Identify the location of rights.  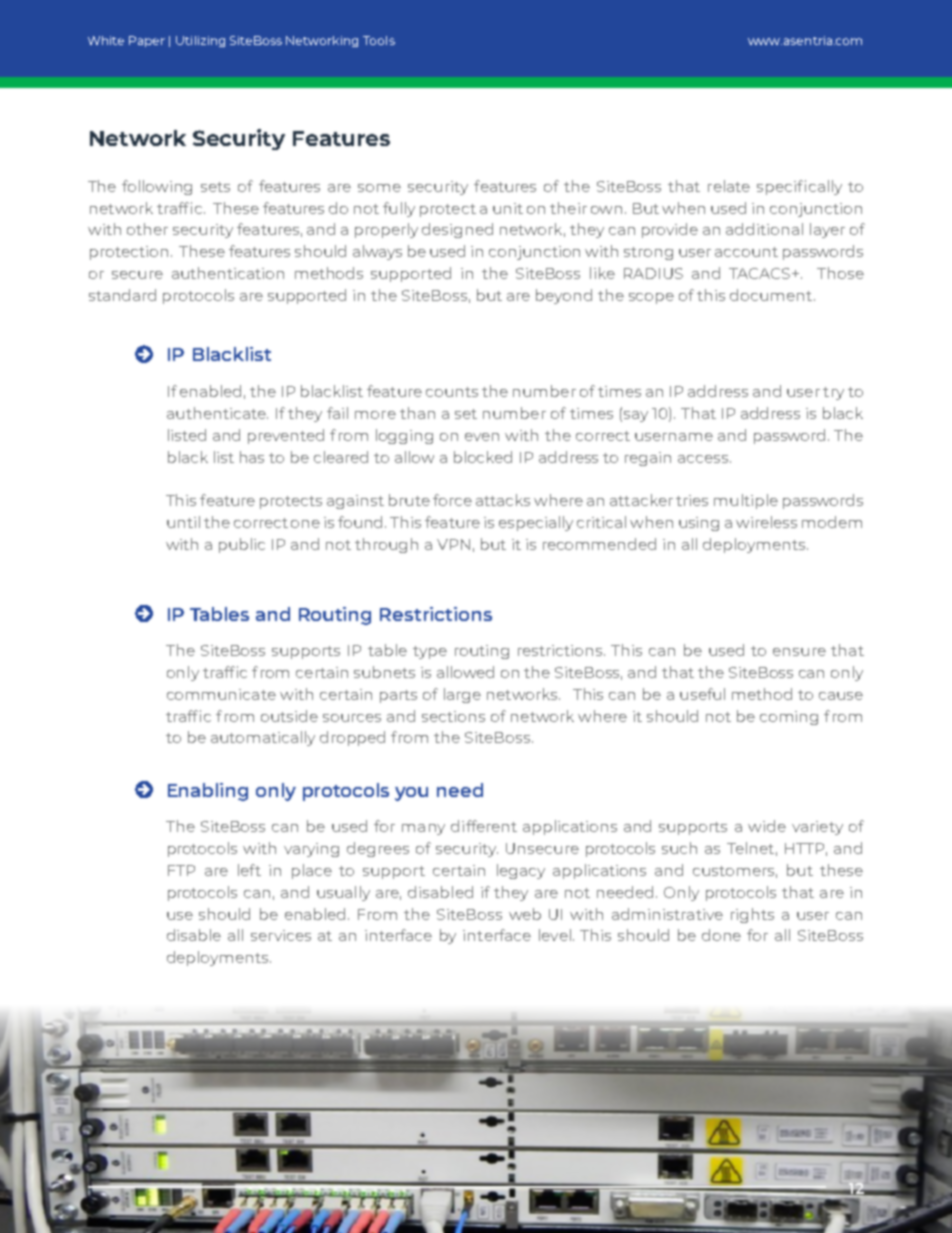
(752, 915).
